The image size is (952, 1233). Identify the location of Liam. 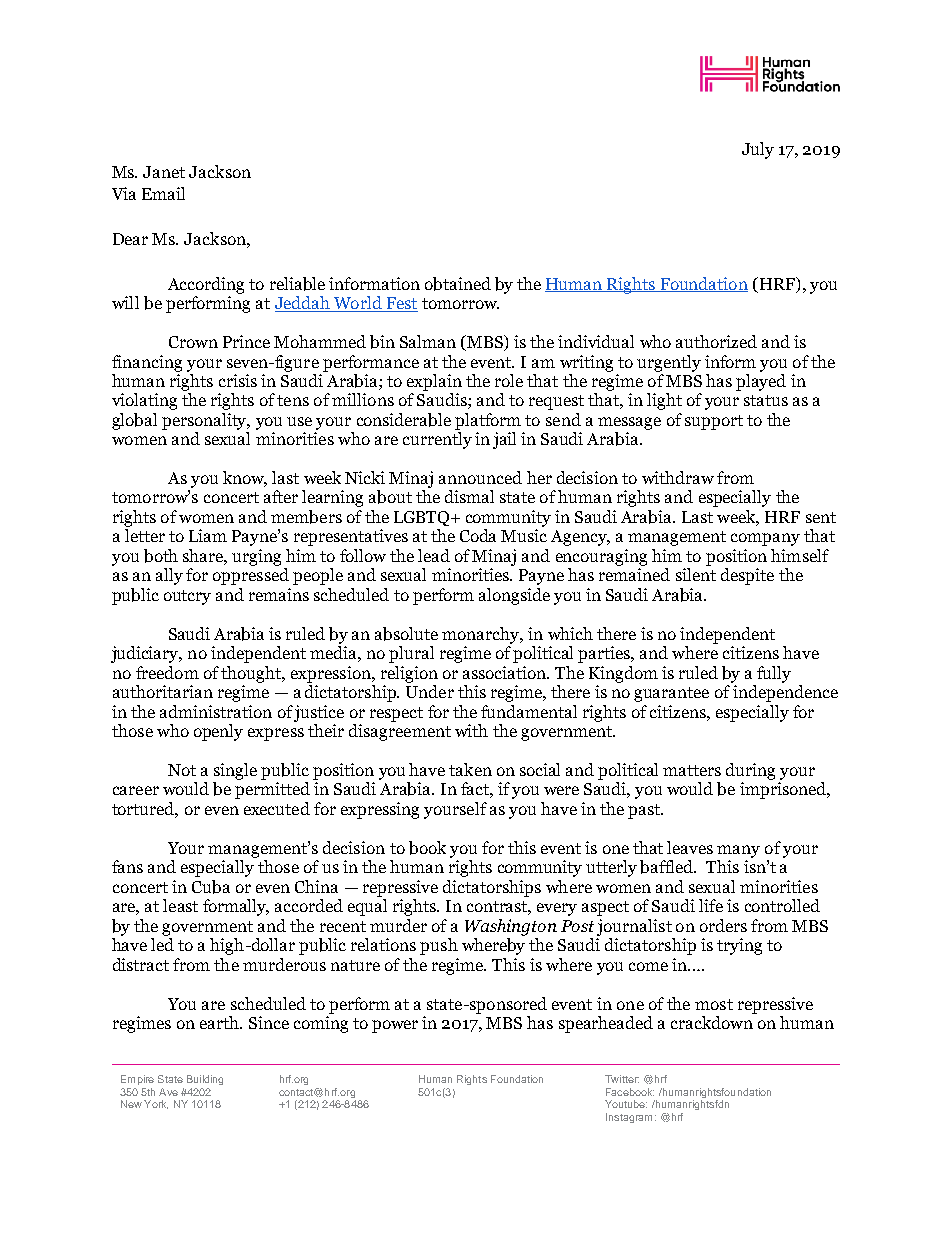
(208, 535).
